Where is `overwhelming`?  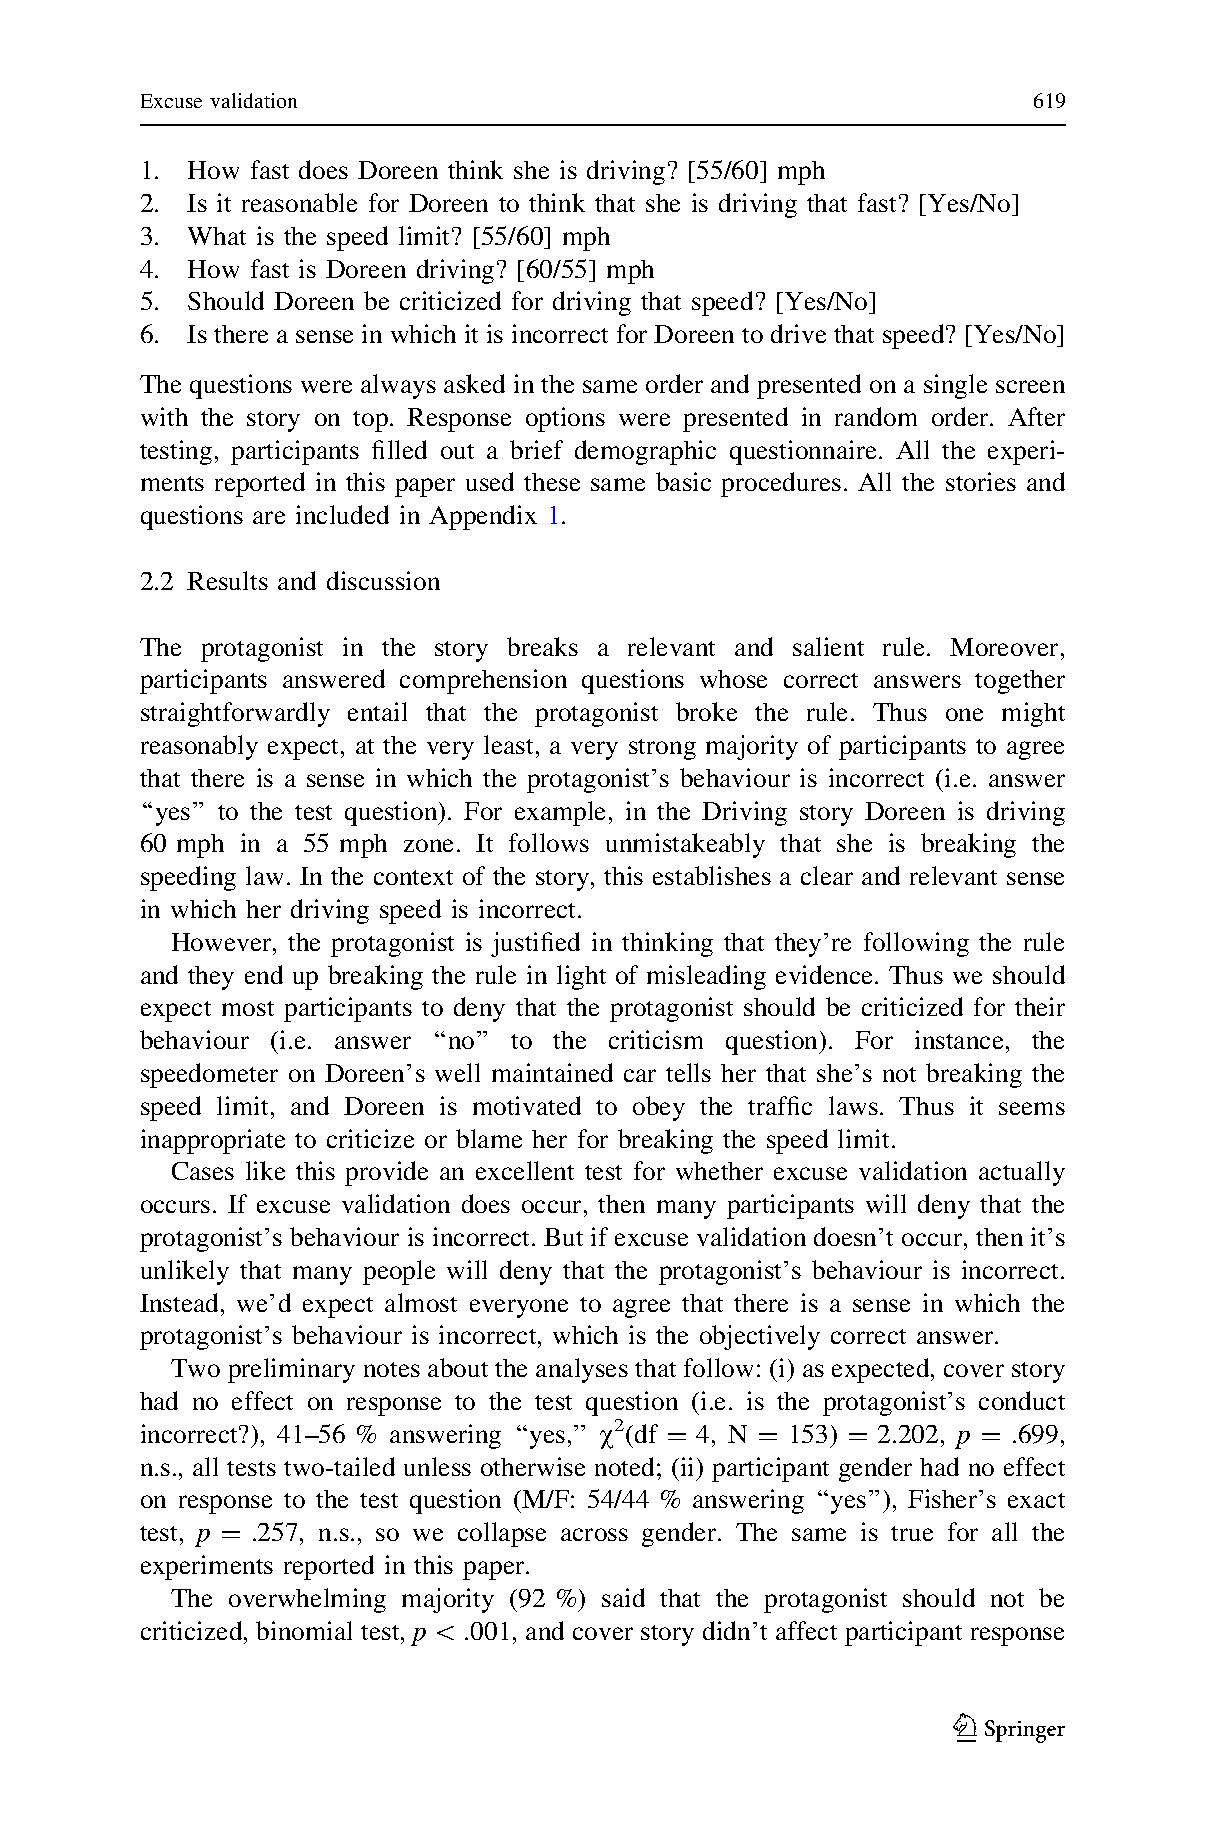 overwhelming is located at coordinates (307, 1600).
